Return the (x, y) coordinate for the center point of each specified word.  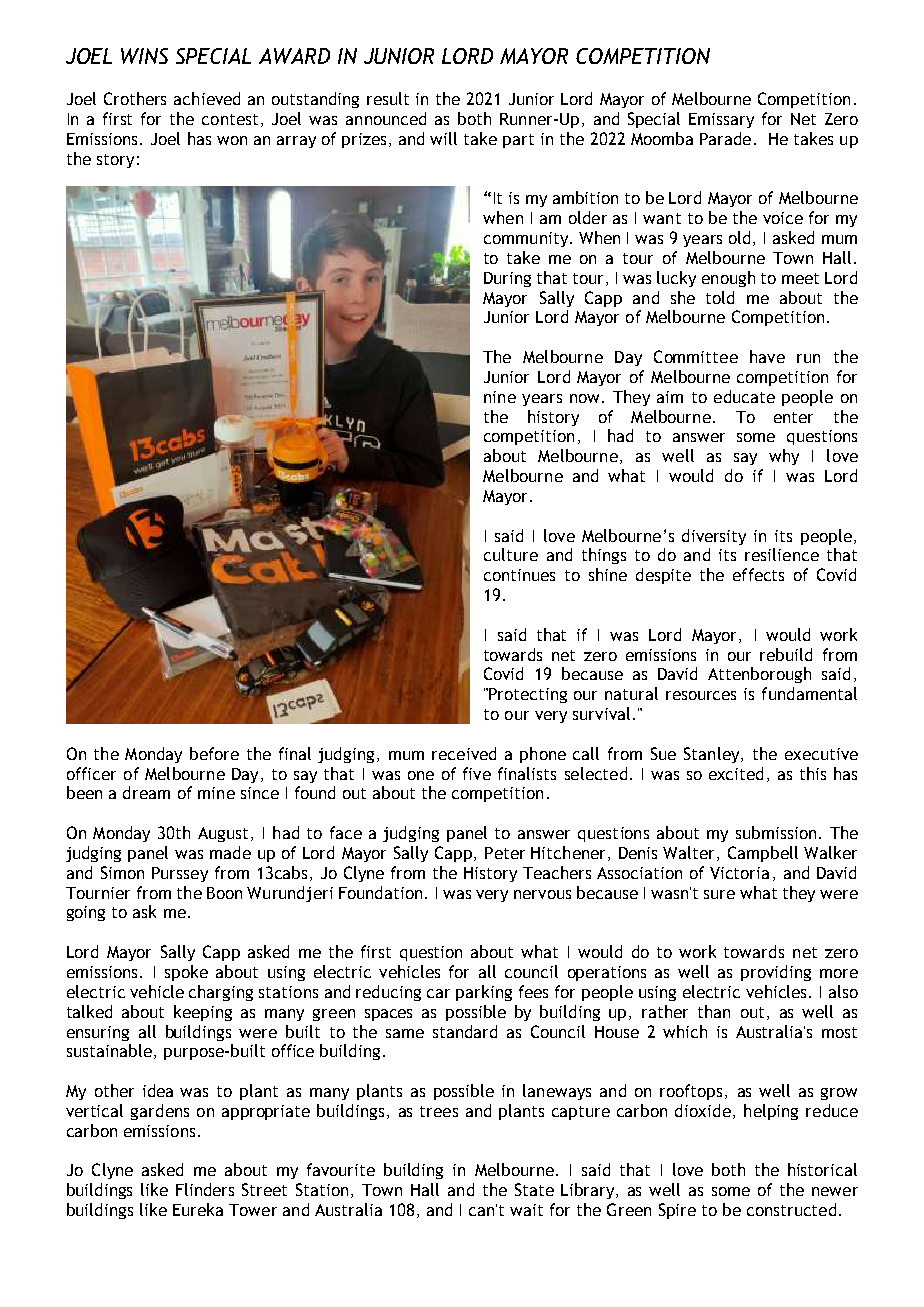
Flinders (205, 1189)
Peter (505, 853)
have (767, 356)
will (443, 138)
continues (519, 575)
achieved (207, 98)
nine (500, 397)
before (214, 753)
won (232, 140)
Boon (224, 893)
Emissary (721, 120)
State (534, 1189)
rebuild (786, 654)
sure (719, 894)
